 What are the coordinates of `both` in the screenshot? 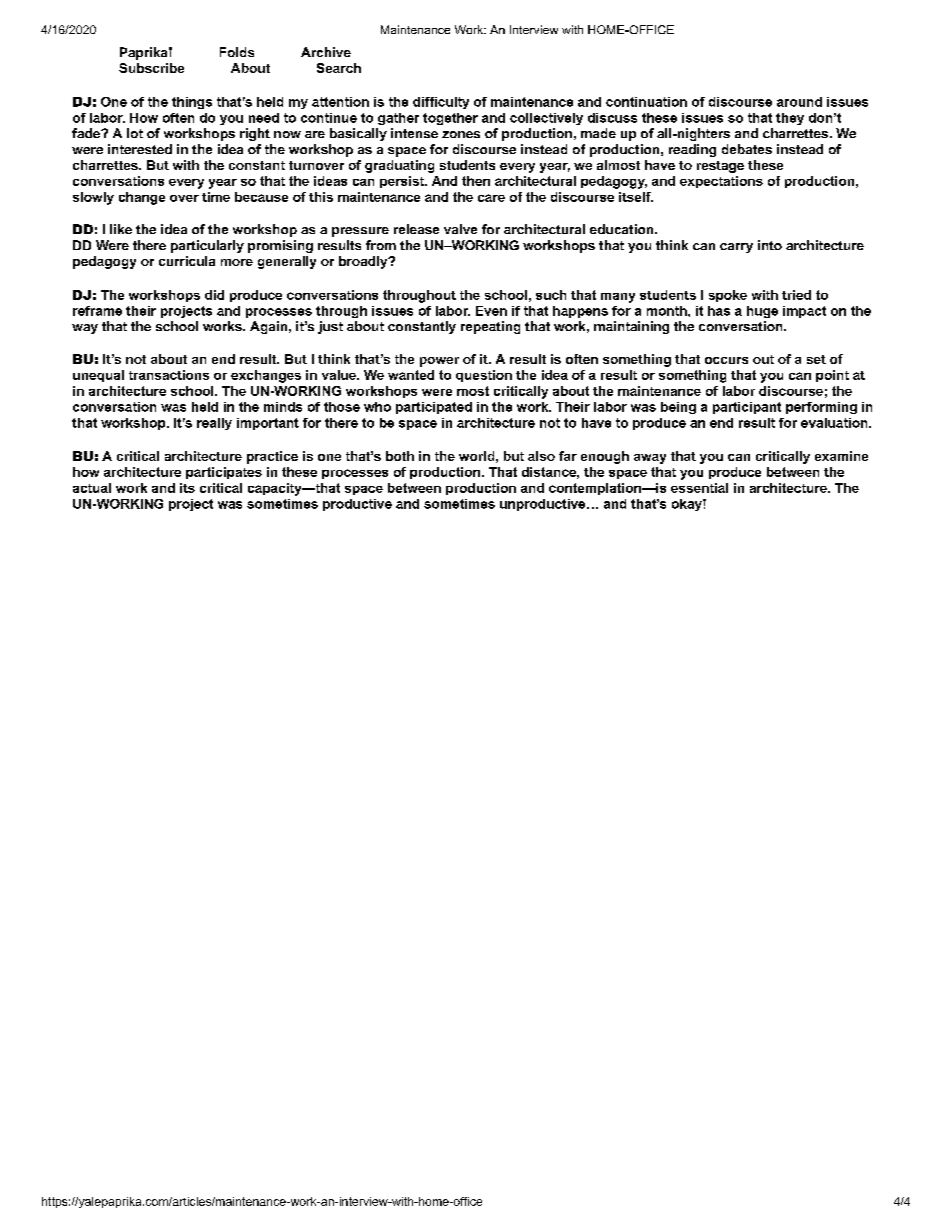 It's located at (400, 456).
